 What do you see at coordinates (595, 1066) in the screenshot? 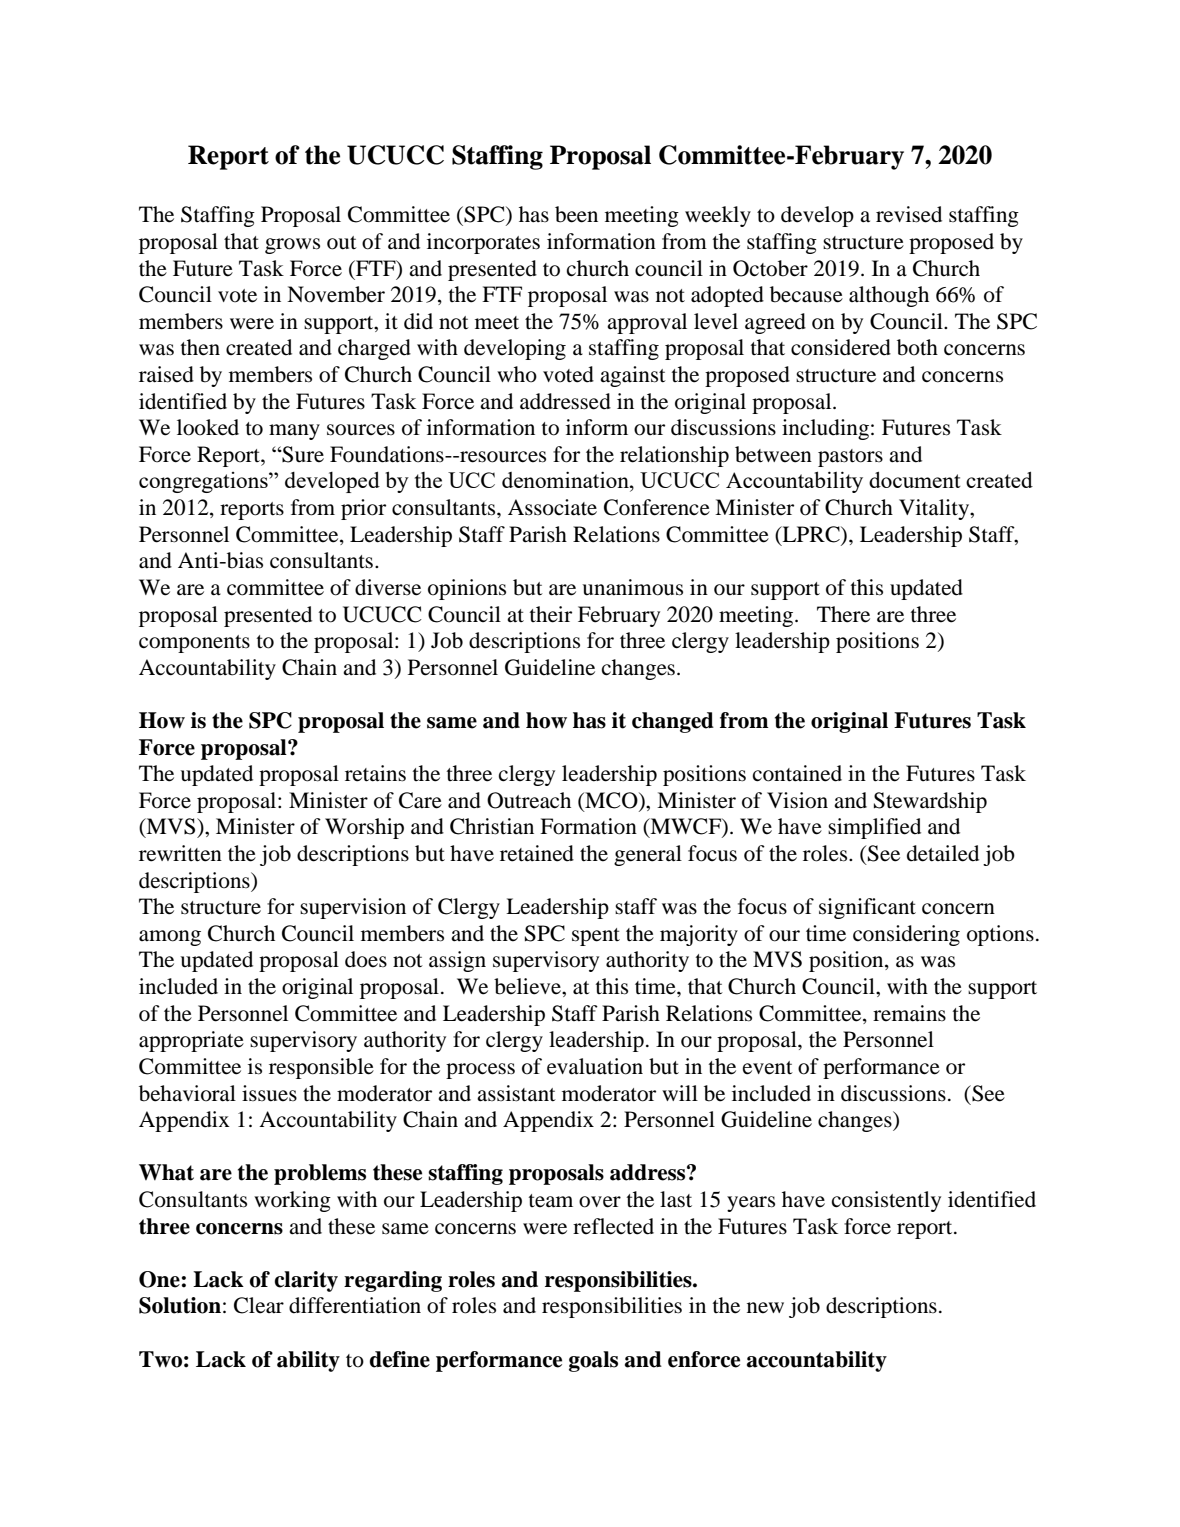
I see `evaluation` at bounding box center [595, 1066].
